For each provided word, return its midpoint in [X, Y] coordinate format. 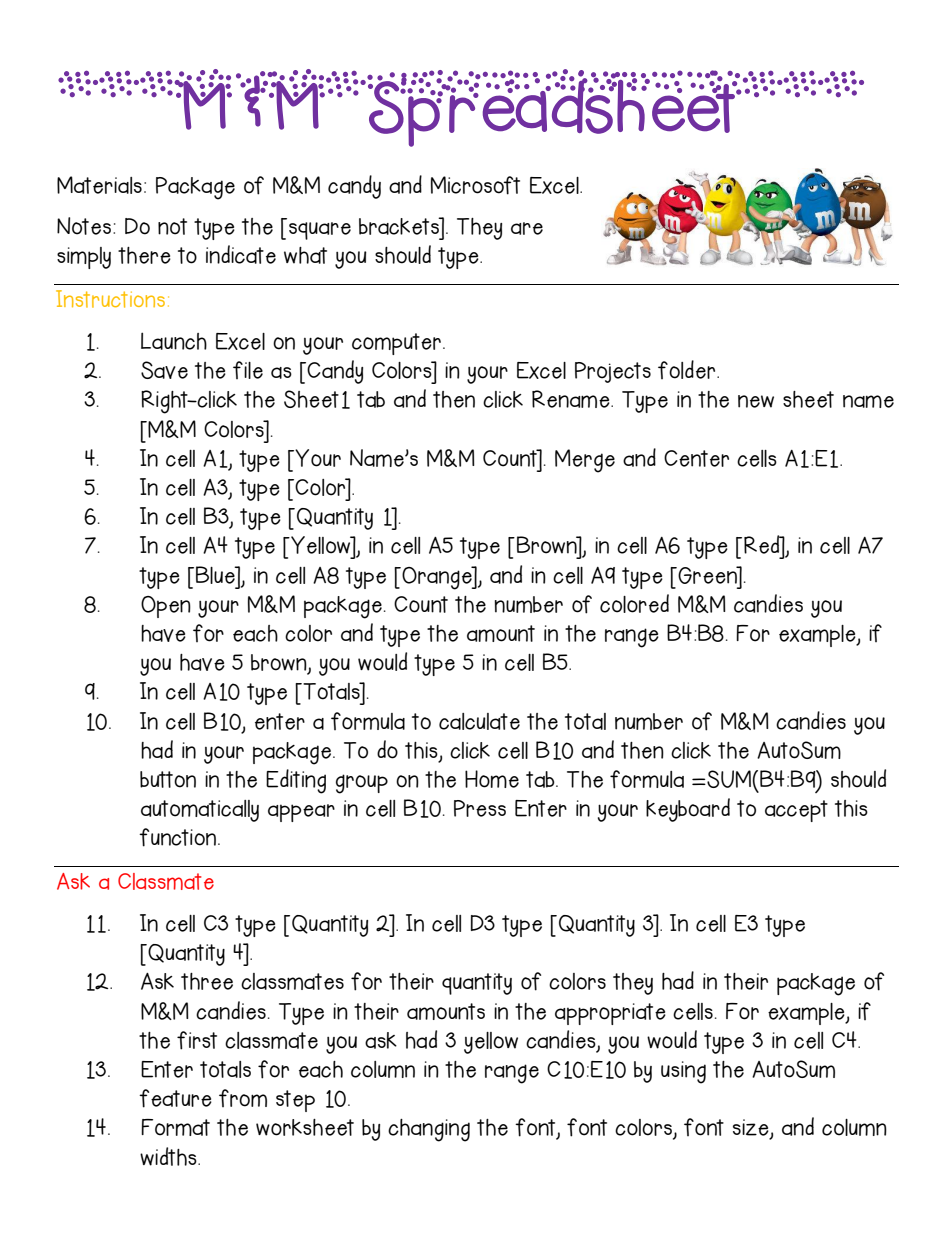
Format [175, 1127]
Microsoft [475, 185]
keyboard [688, 810]
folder [688, 369]
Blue [216, 575]
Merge [585, 461]
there [144, 255]
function [177, 837]
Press [480, 808]
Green [707, 575]
